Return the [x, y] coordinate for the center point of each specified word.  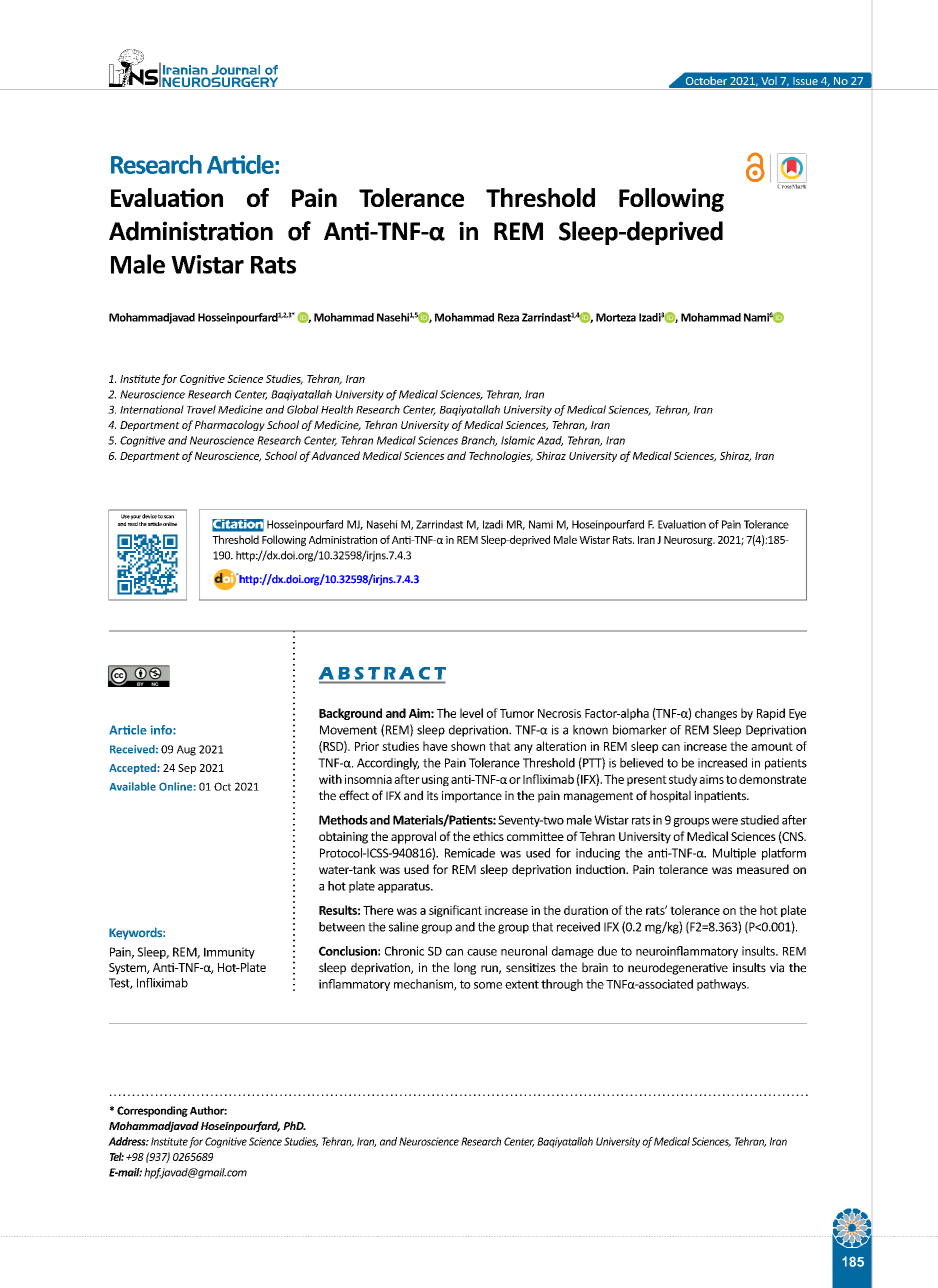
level [471, 713]
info [162, 730]
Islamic [518, 440]
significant [455, 911]
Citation [238, 525]
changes [716, 714]
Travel [201, 409]
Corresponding [152, 1111]
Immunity [229, 953]
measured [763, 869]
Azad [550, 441]
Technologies [501, 456]
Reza [508, 317]
